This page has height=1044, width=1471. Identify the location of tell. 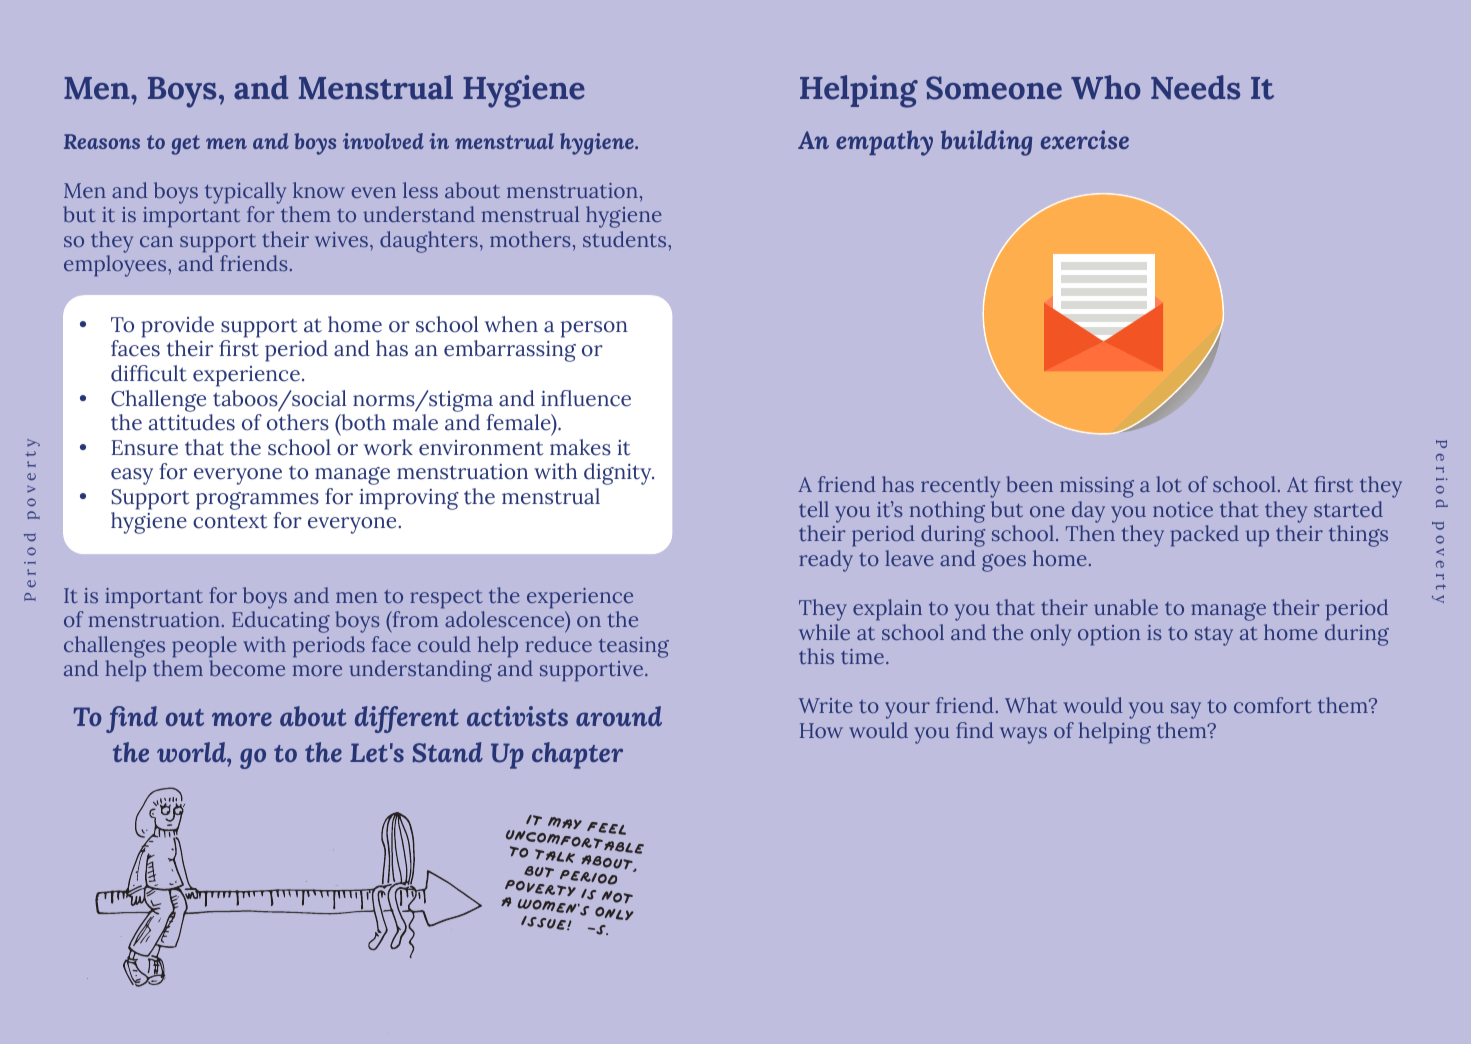
(814, 509).
